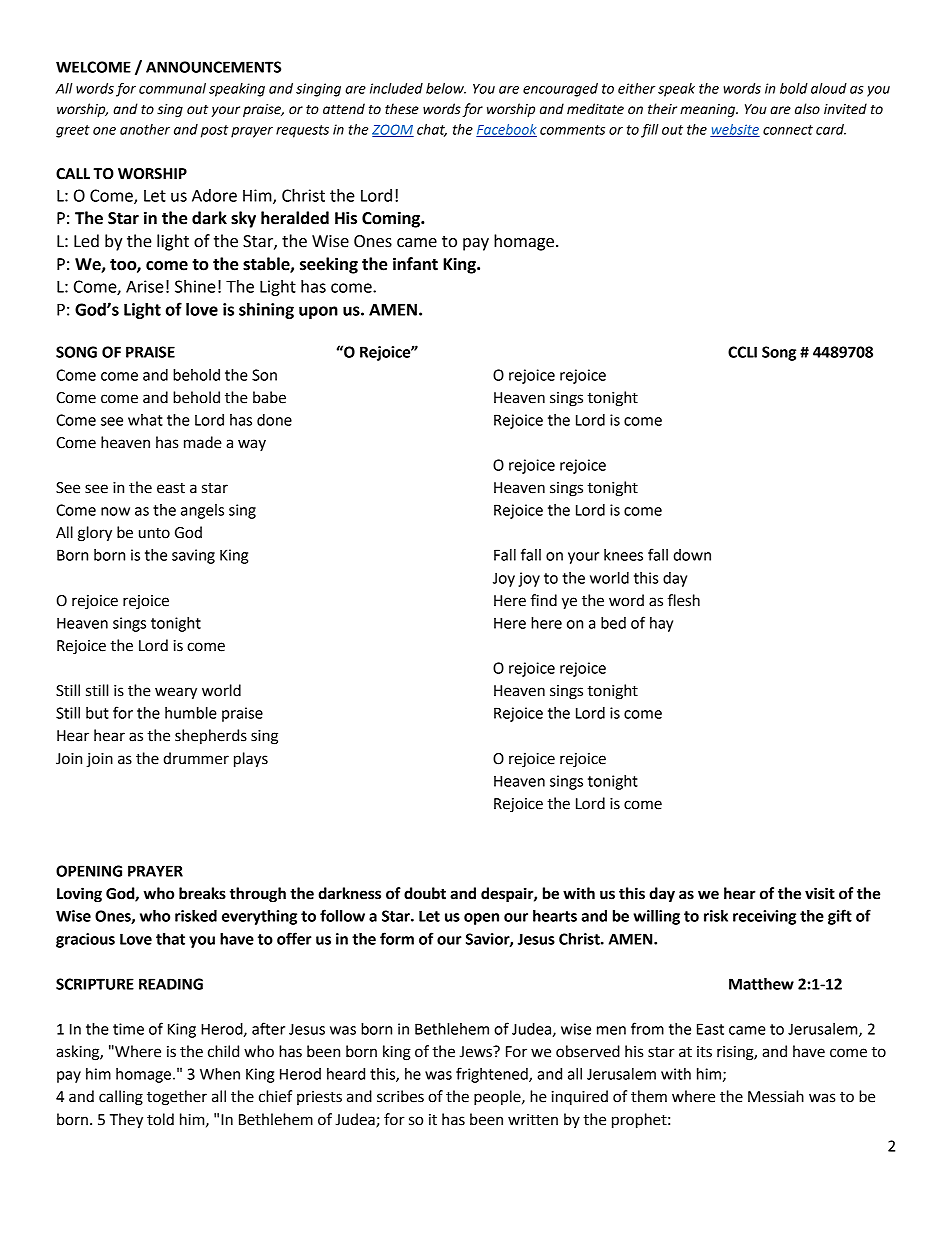  I want to click on flesh, so click(684, 600).
